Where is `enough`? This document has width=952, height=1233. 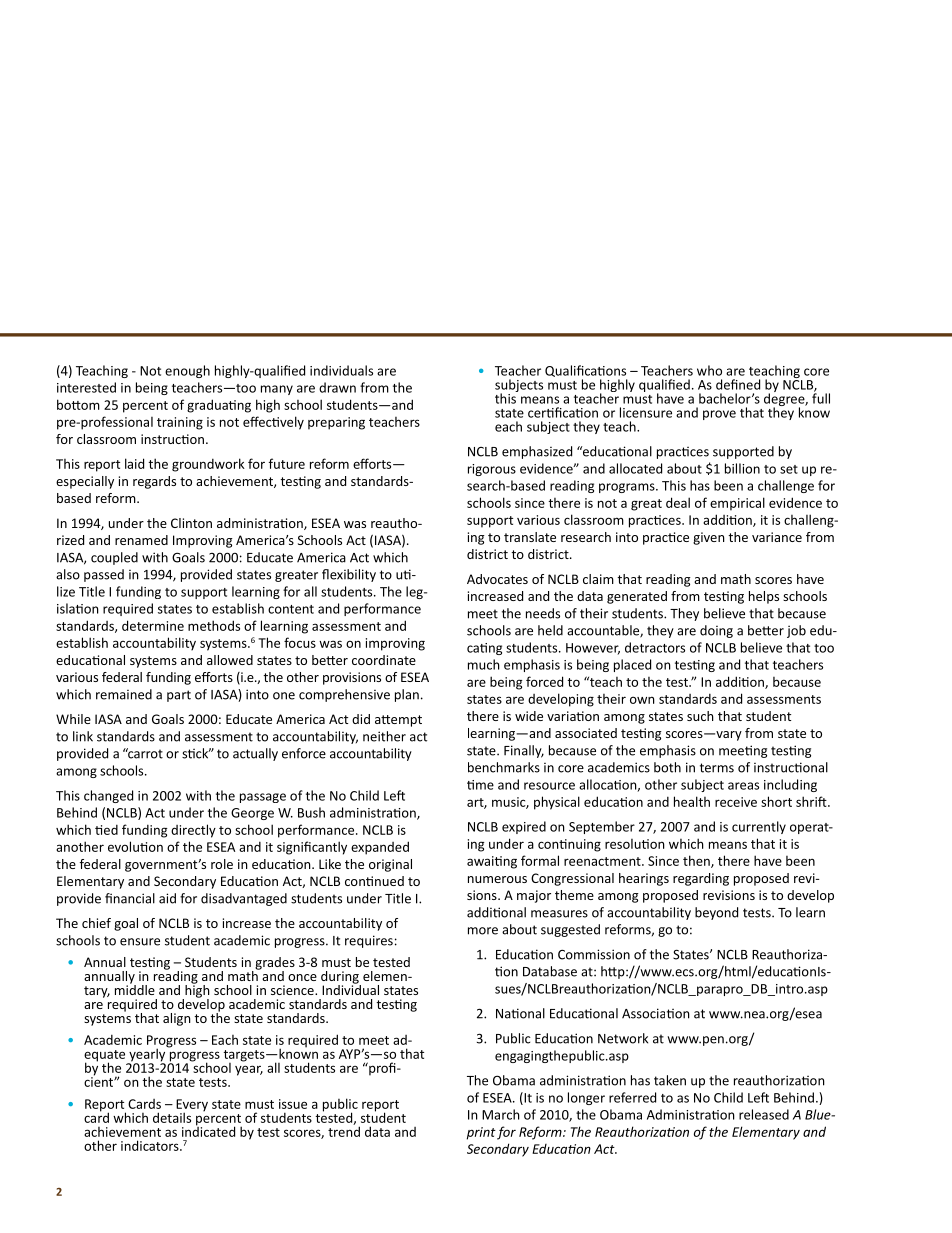
enough is located at coordinates (187, 371).
